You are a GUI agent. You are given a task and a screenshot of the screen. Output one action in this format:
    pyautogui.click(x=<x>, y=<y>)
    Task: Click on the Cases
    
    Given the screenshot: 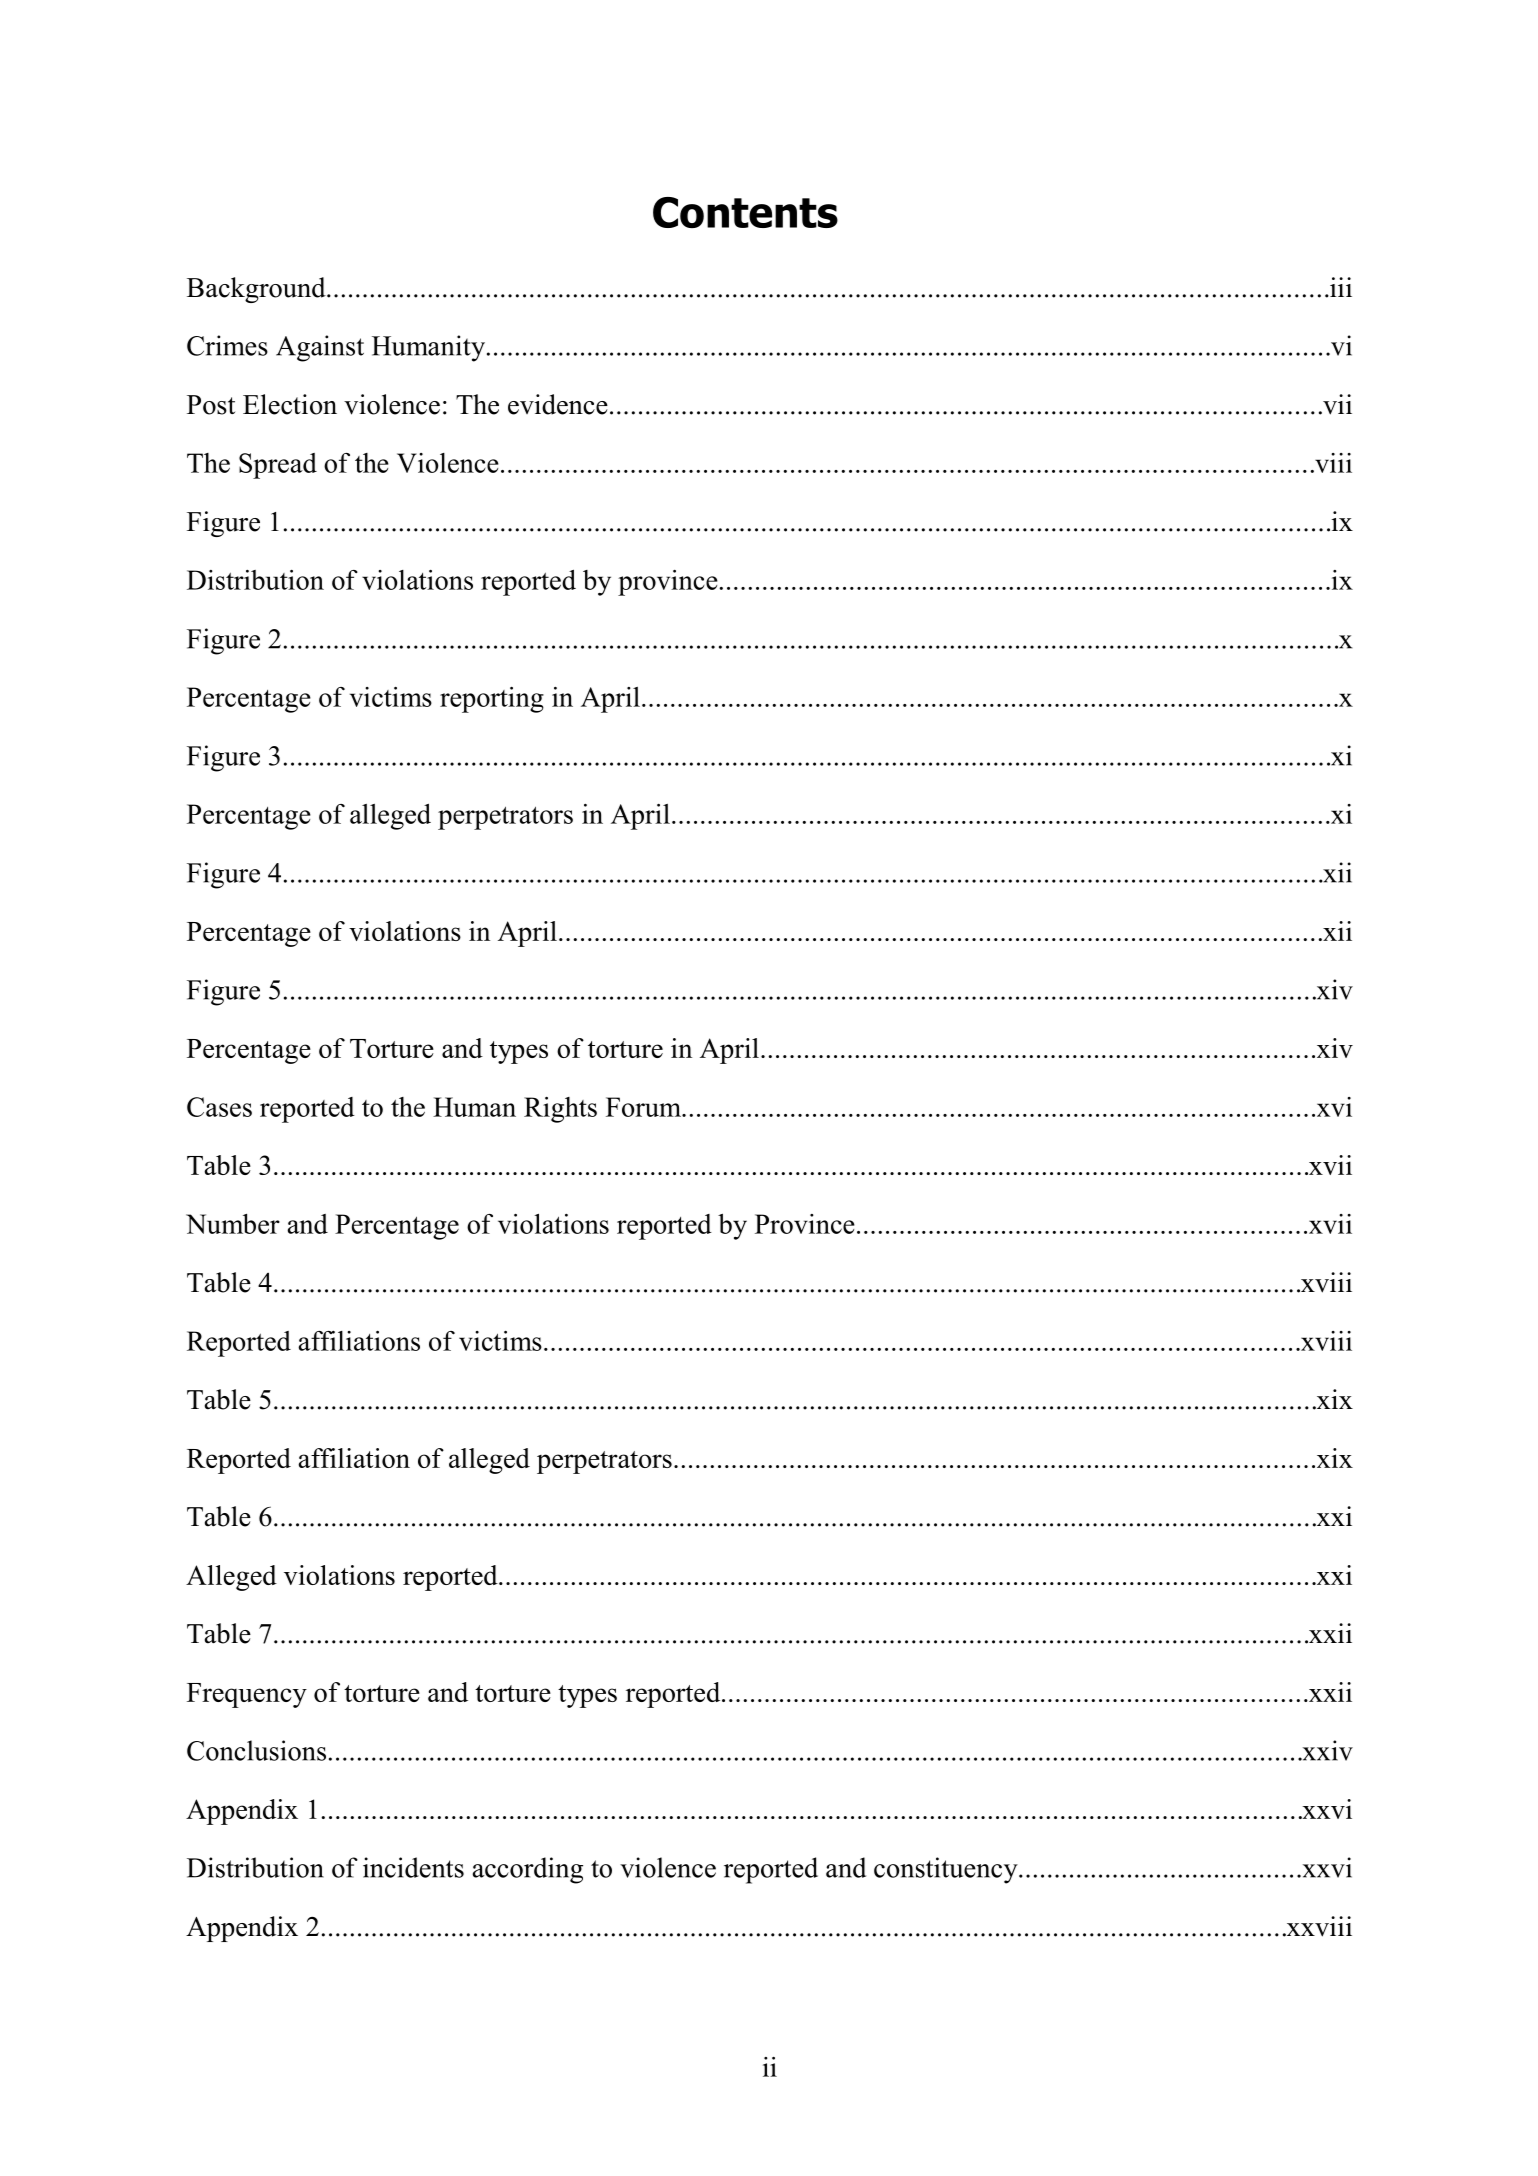 What is the action you would take?
    pyautogui.click(x=219, y=1107)
